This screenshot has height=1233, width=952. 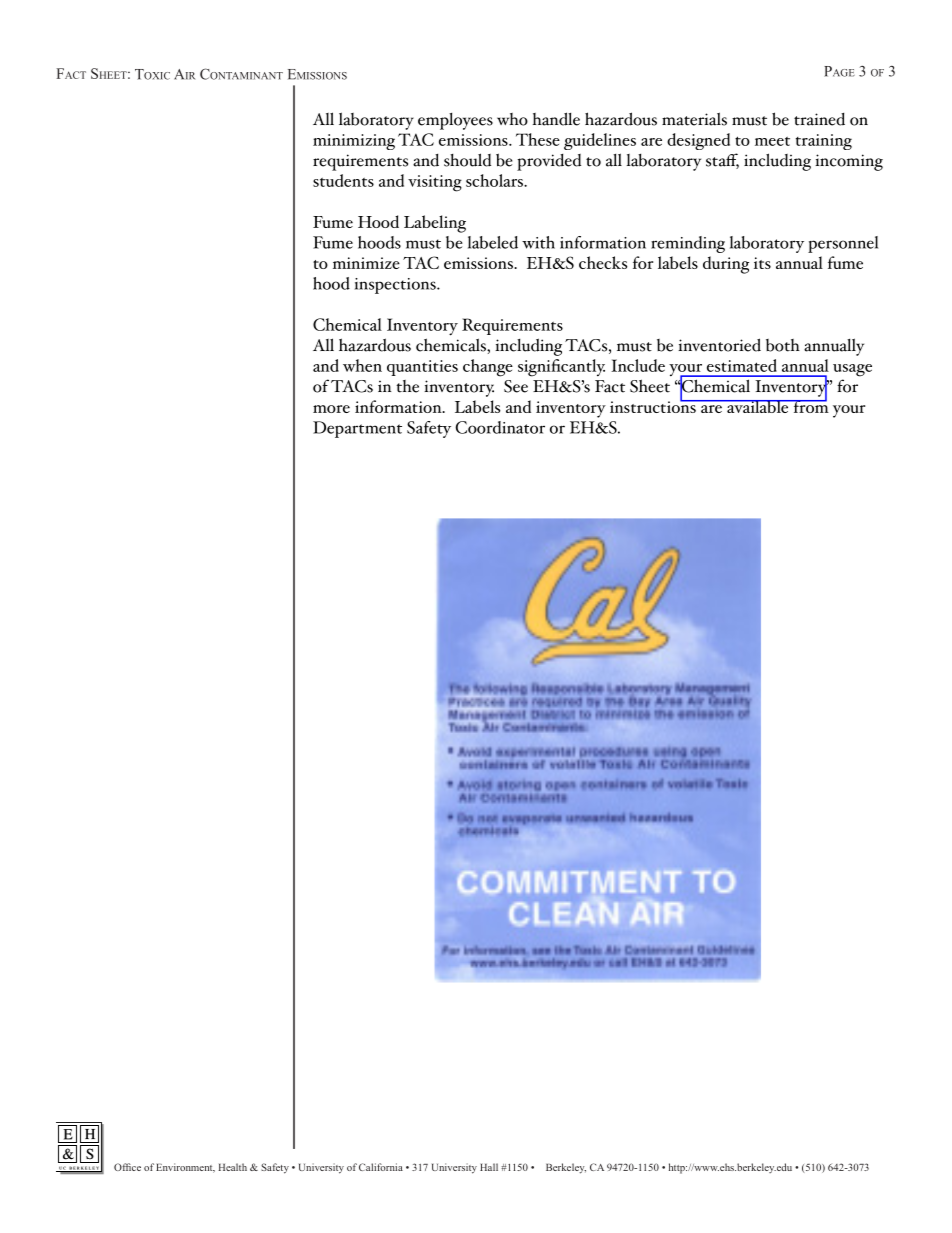 What do you see at coordinates (232, 1167) in the screenshot?
I see `Health` at bounding box center [232, 1167].
